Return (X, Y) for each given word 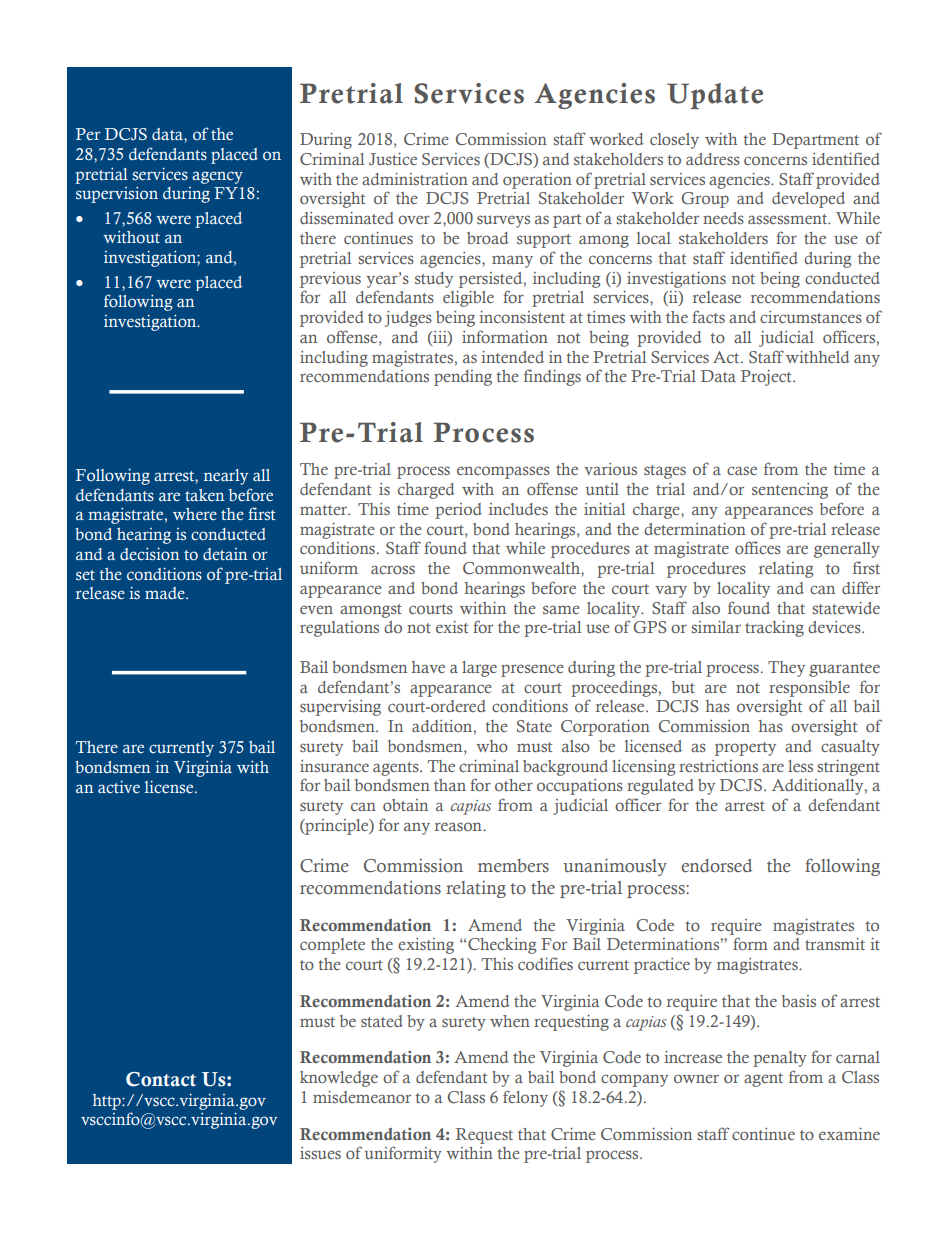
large (479, 669)
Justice (393, 159)
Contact (161, 1079)
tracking (774, 629)
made (166, 593)
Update (715, 96)
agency (217, 177)
